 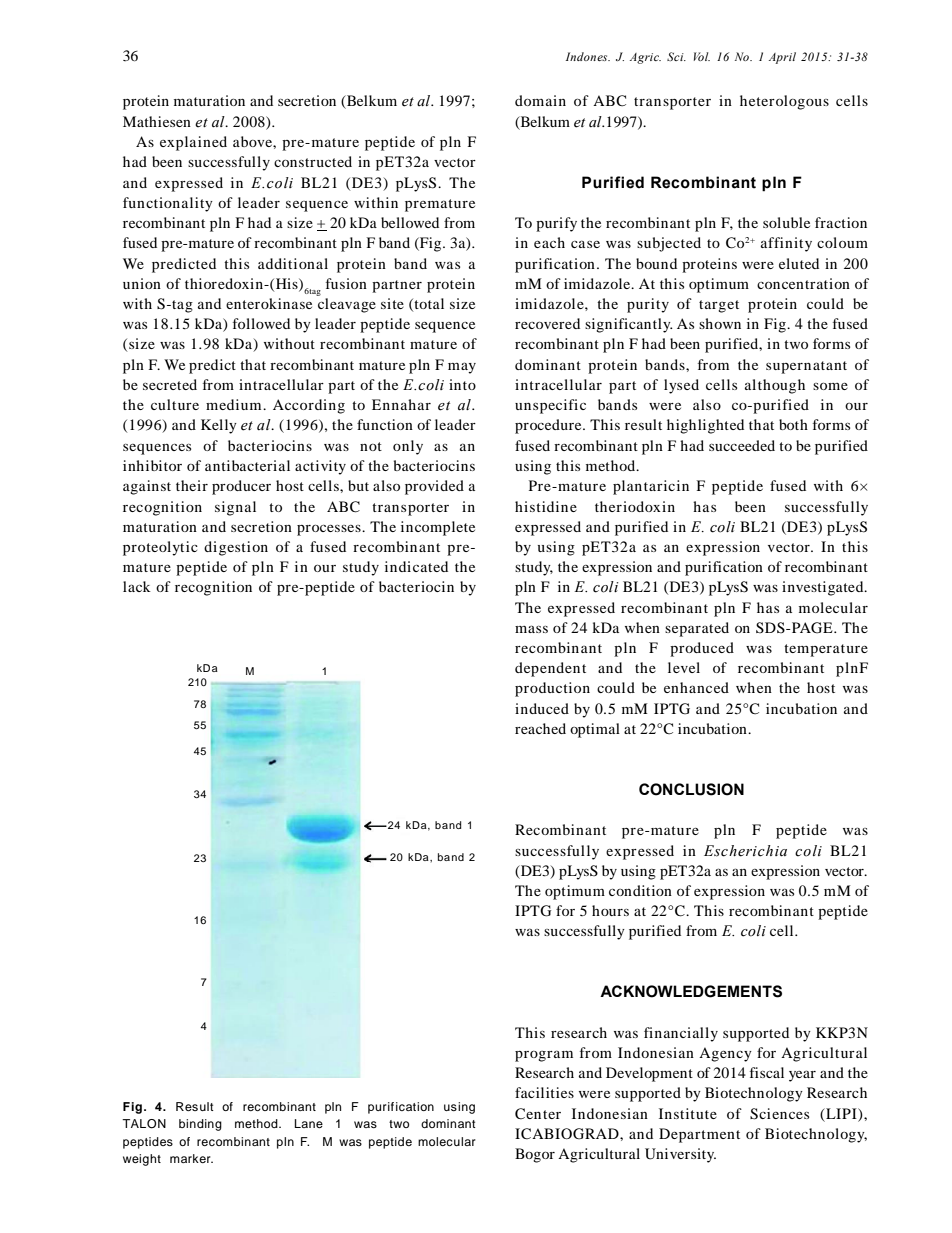 I want to click on succeeded, so click(x=742, y=445).
